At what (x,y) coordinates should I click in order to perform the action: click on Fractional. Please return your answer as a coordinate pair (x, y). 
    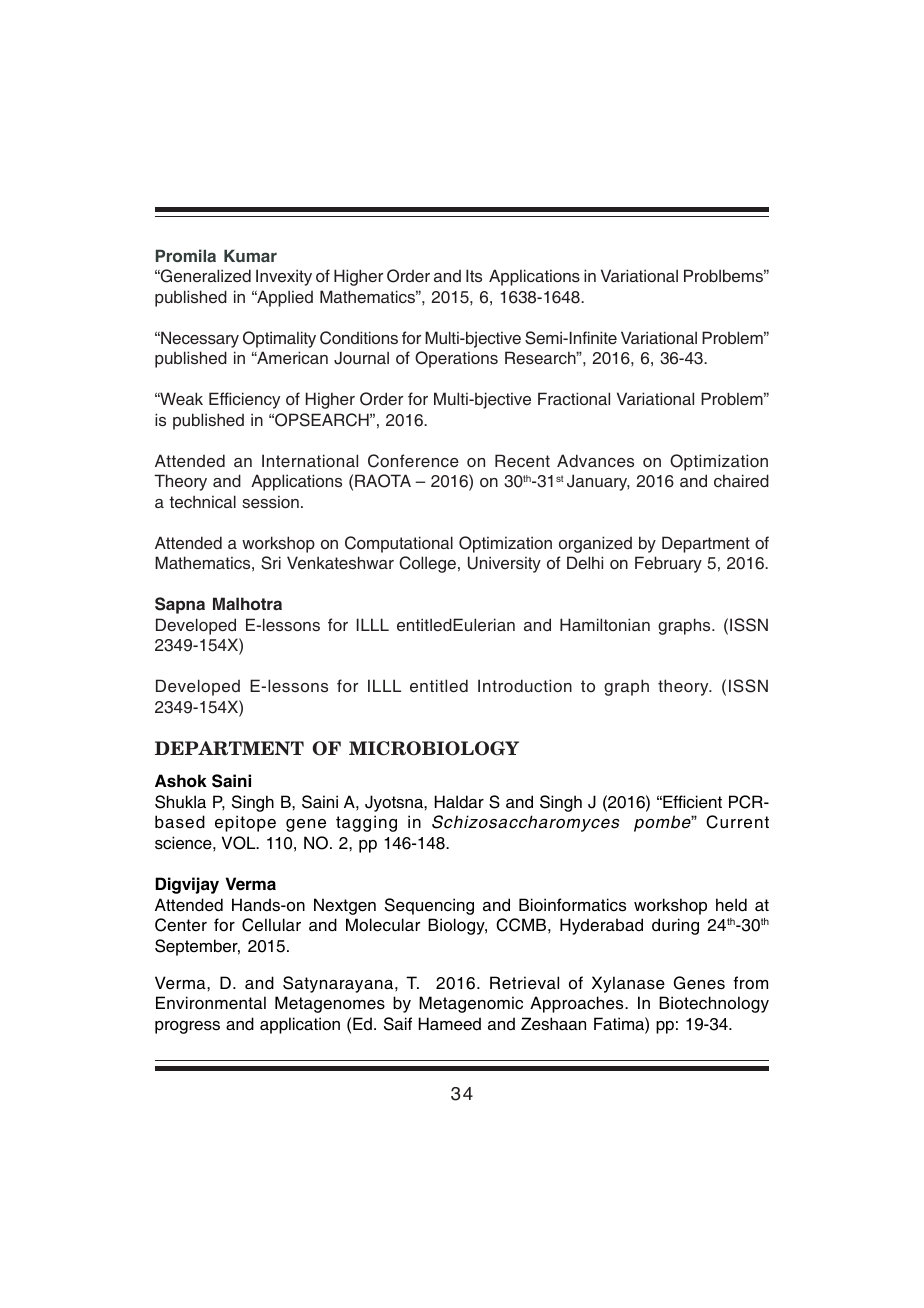
    Looking at the image, I should click on (574, 398).
